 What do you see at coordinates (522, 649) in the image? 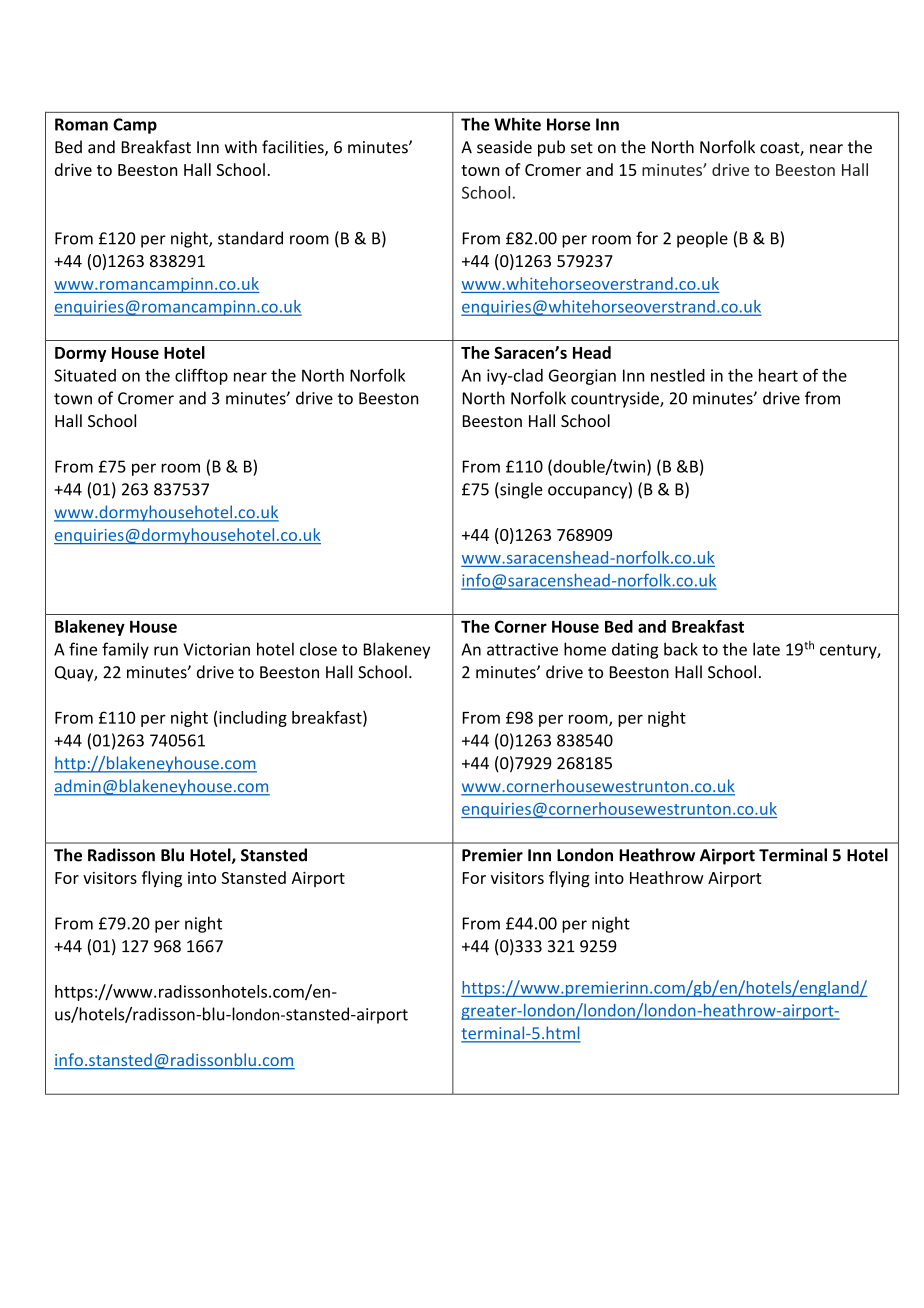
I see `attractive` at bounding box center [522, 649].
